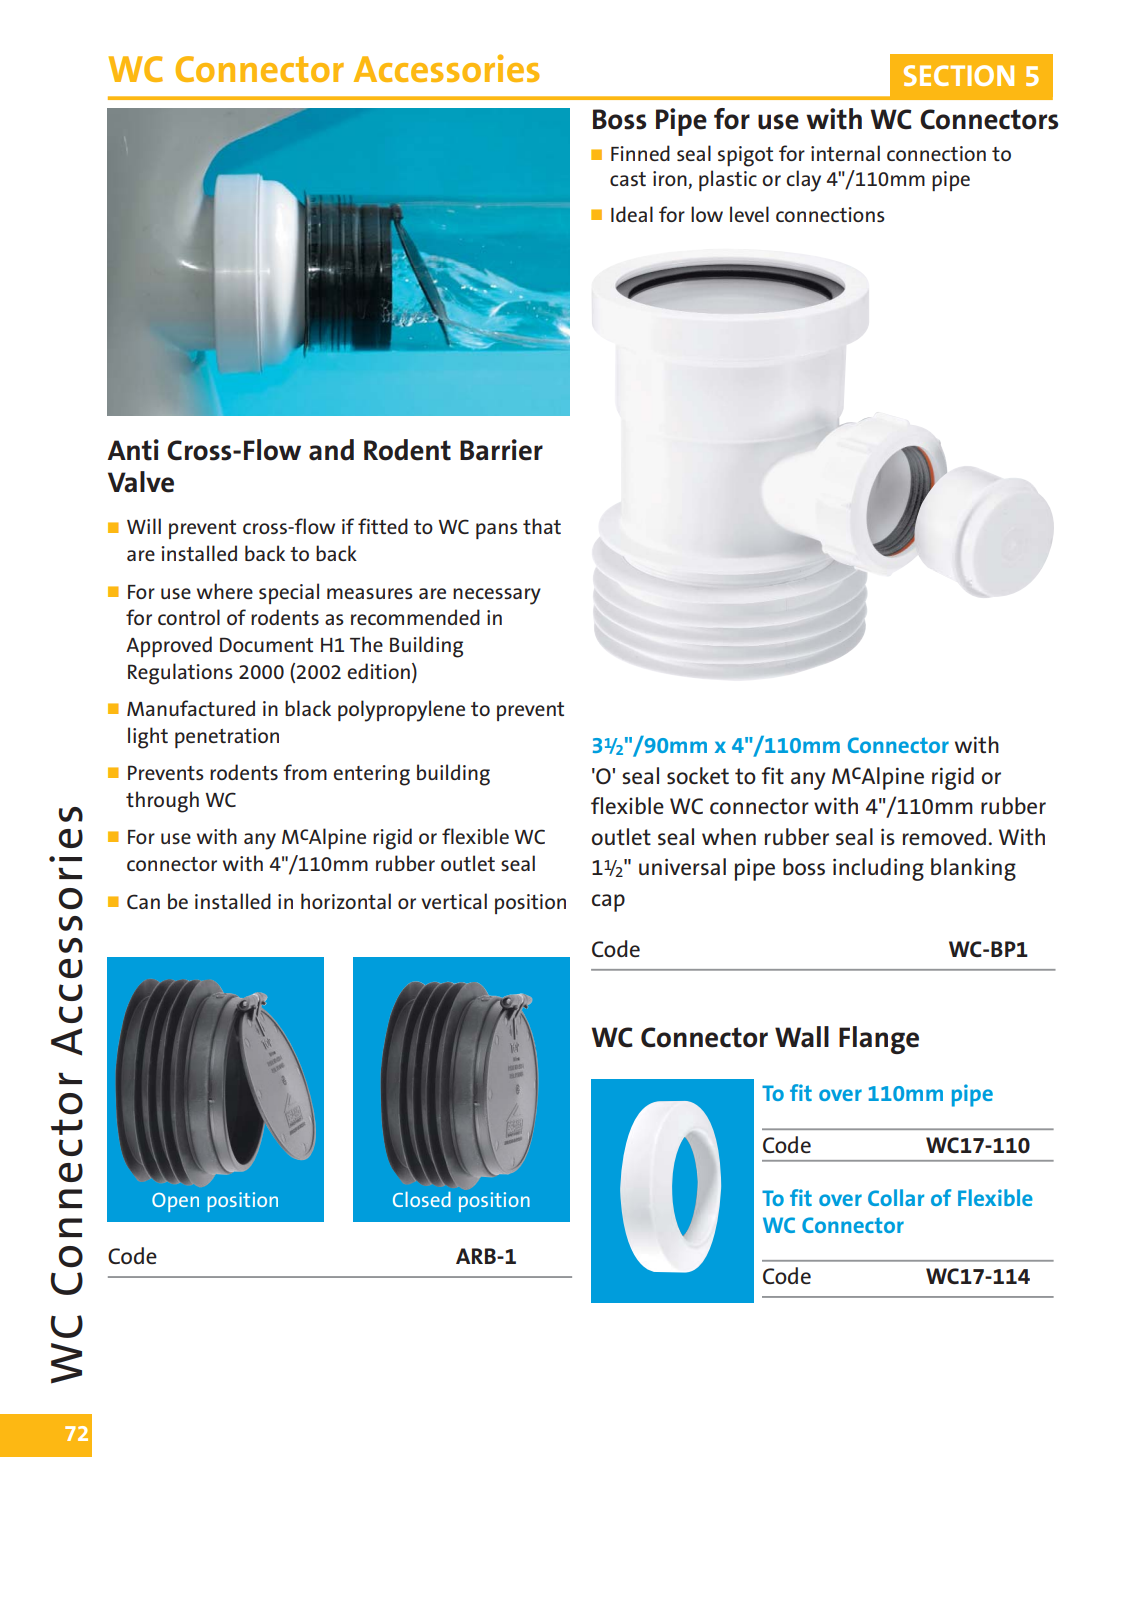 The width and height of the screenshot is (1134, 1604). What do you see at coordinates (497, 531) in the screenshot?
I see `pans` at bounding box center [497, 531].
